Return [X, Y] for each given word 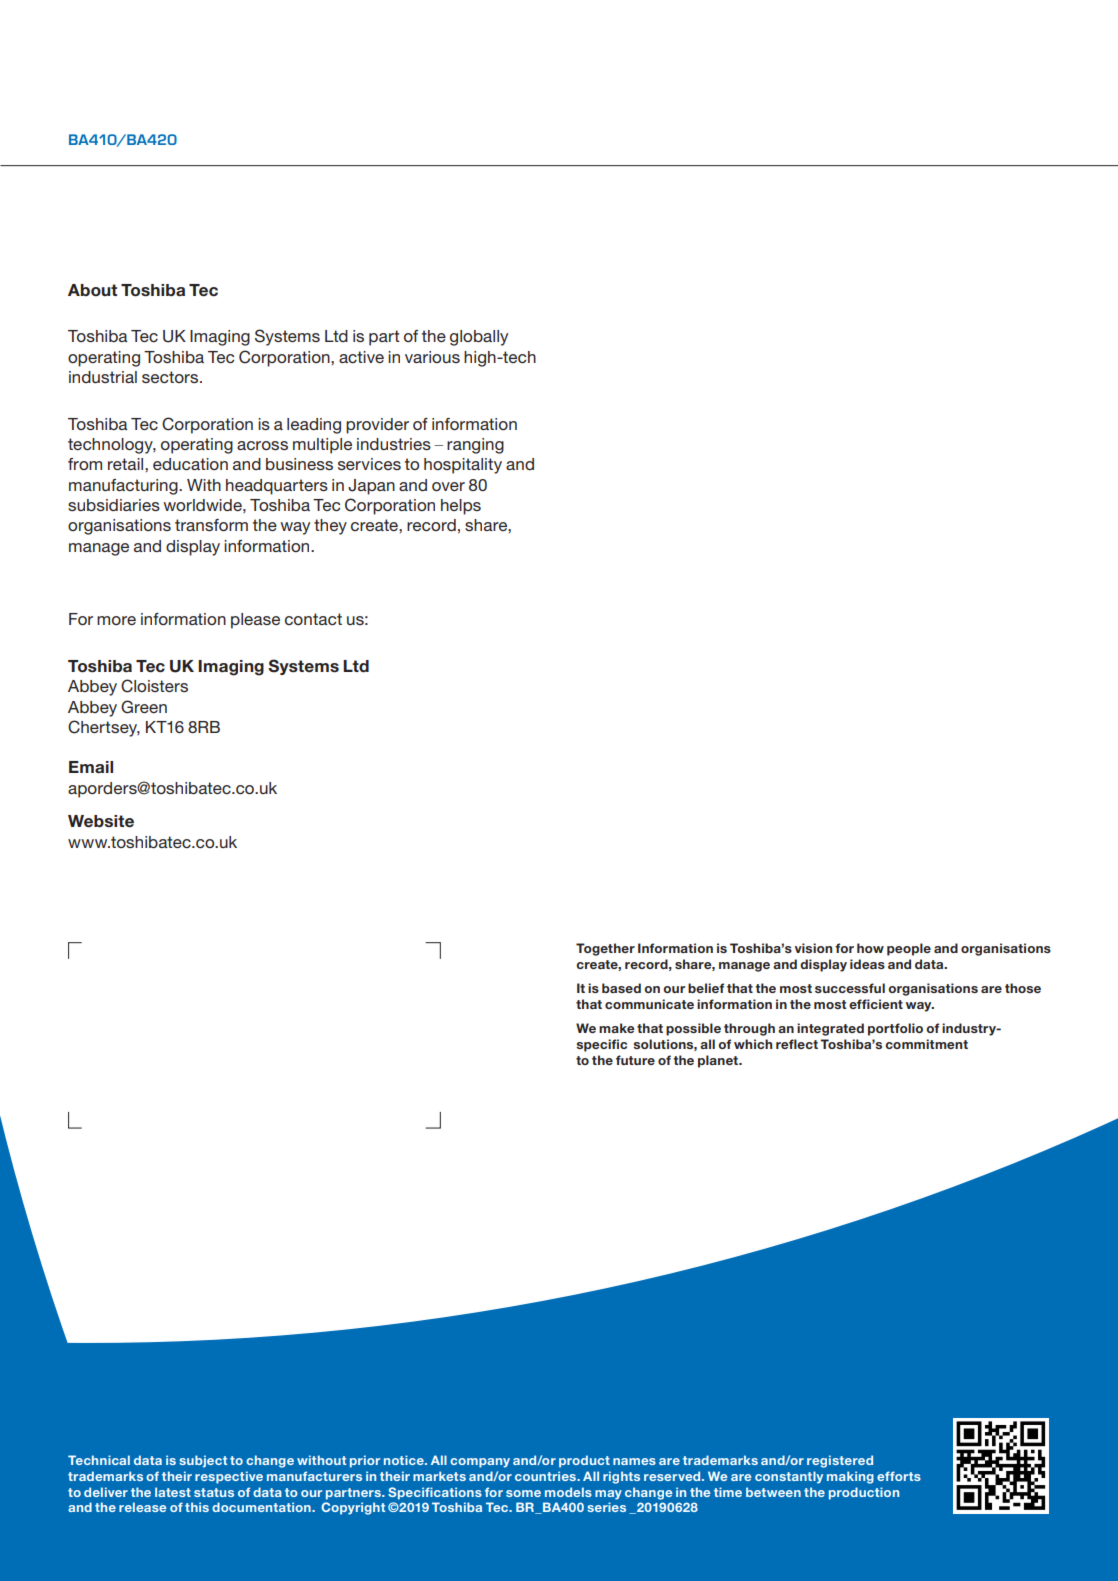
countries [546, 1476]
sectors [171, 377]
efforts [899, 1476]
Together [605, 949]
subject [203, 1461]
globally [479, 338]
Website [101, 821]
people [909, 949]
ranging [475, 446]
